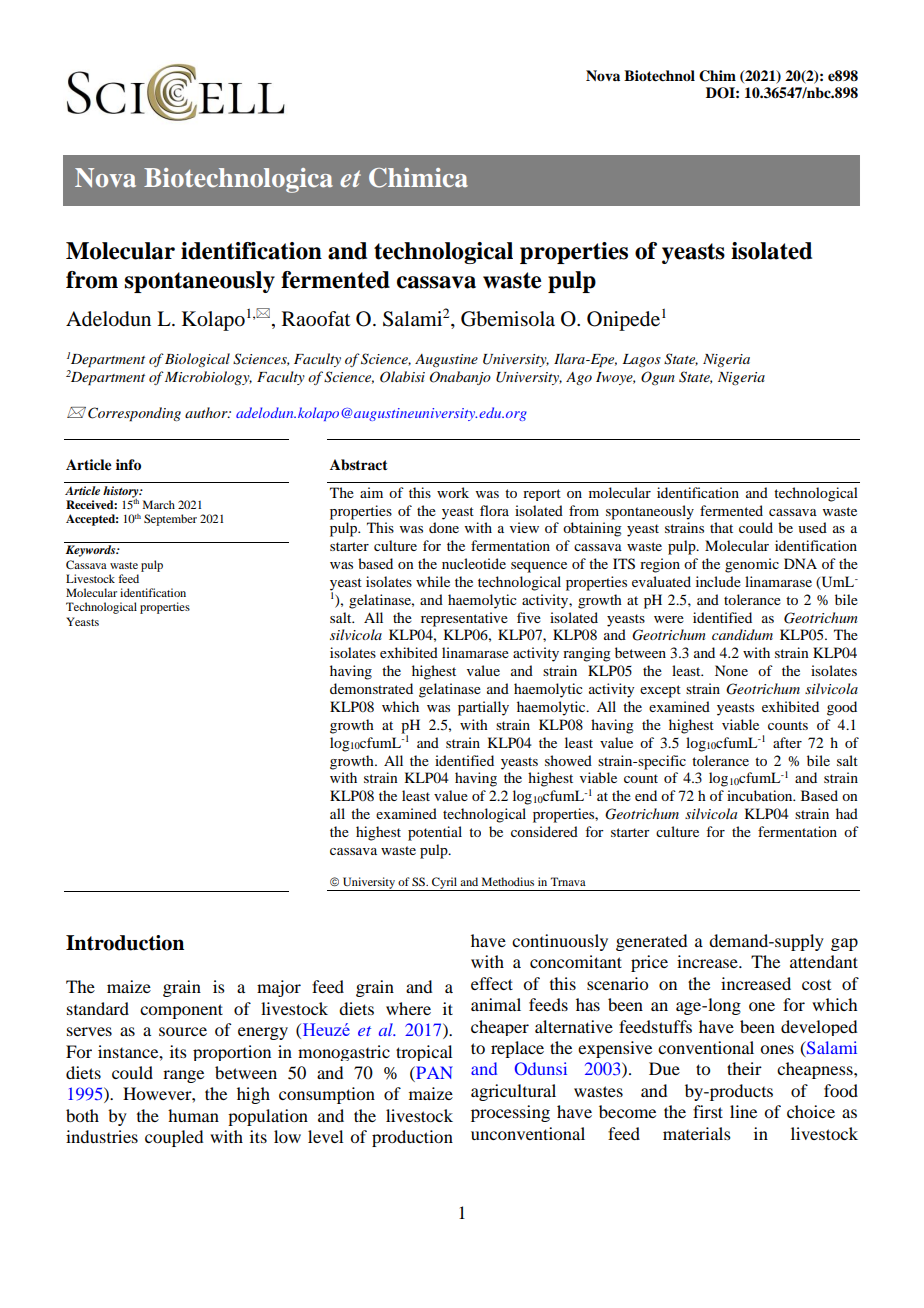 The width and height of the page is (924, 1308). What do you see at coordinates (208, 378) in the page?
I see `Microbiology` at bounding box center [208, 378].
